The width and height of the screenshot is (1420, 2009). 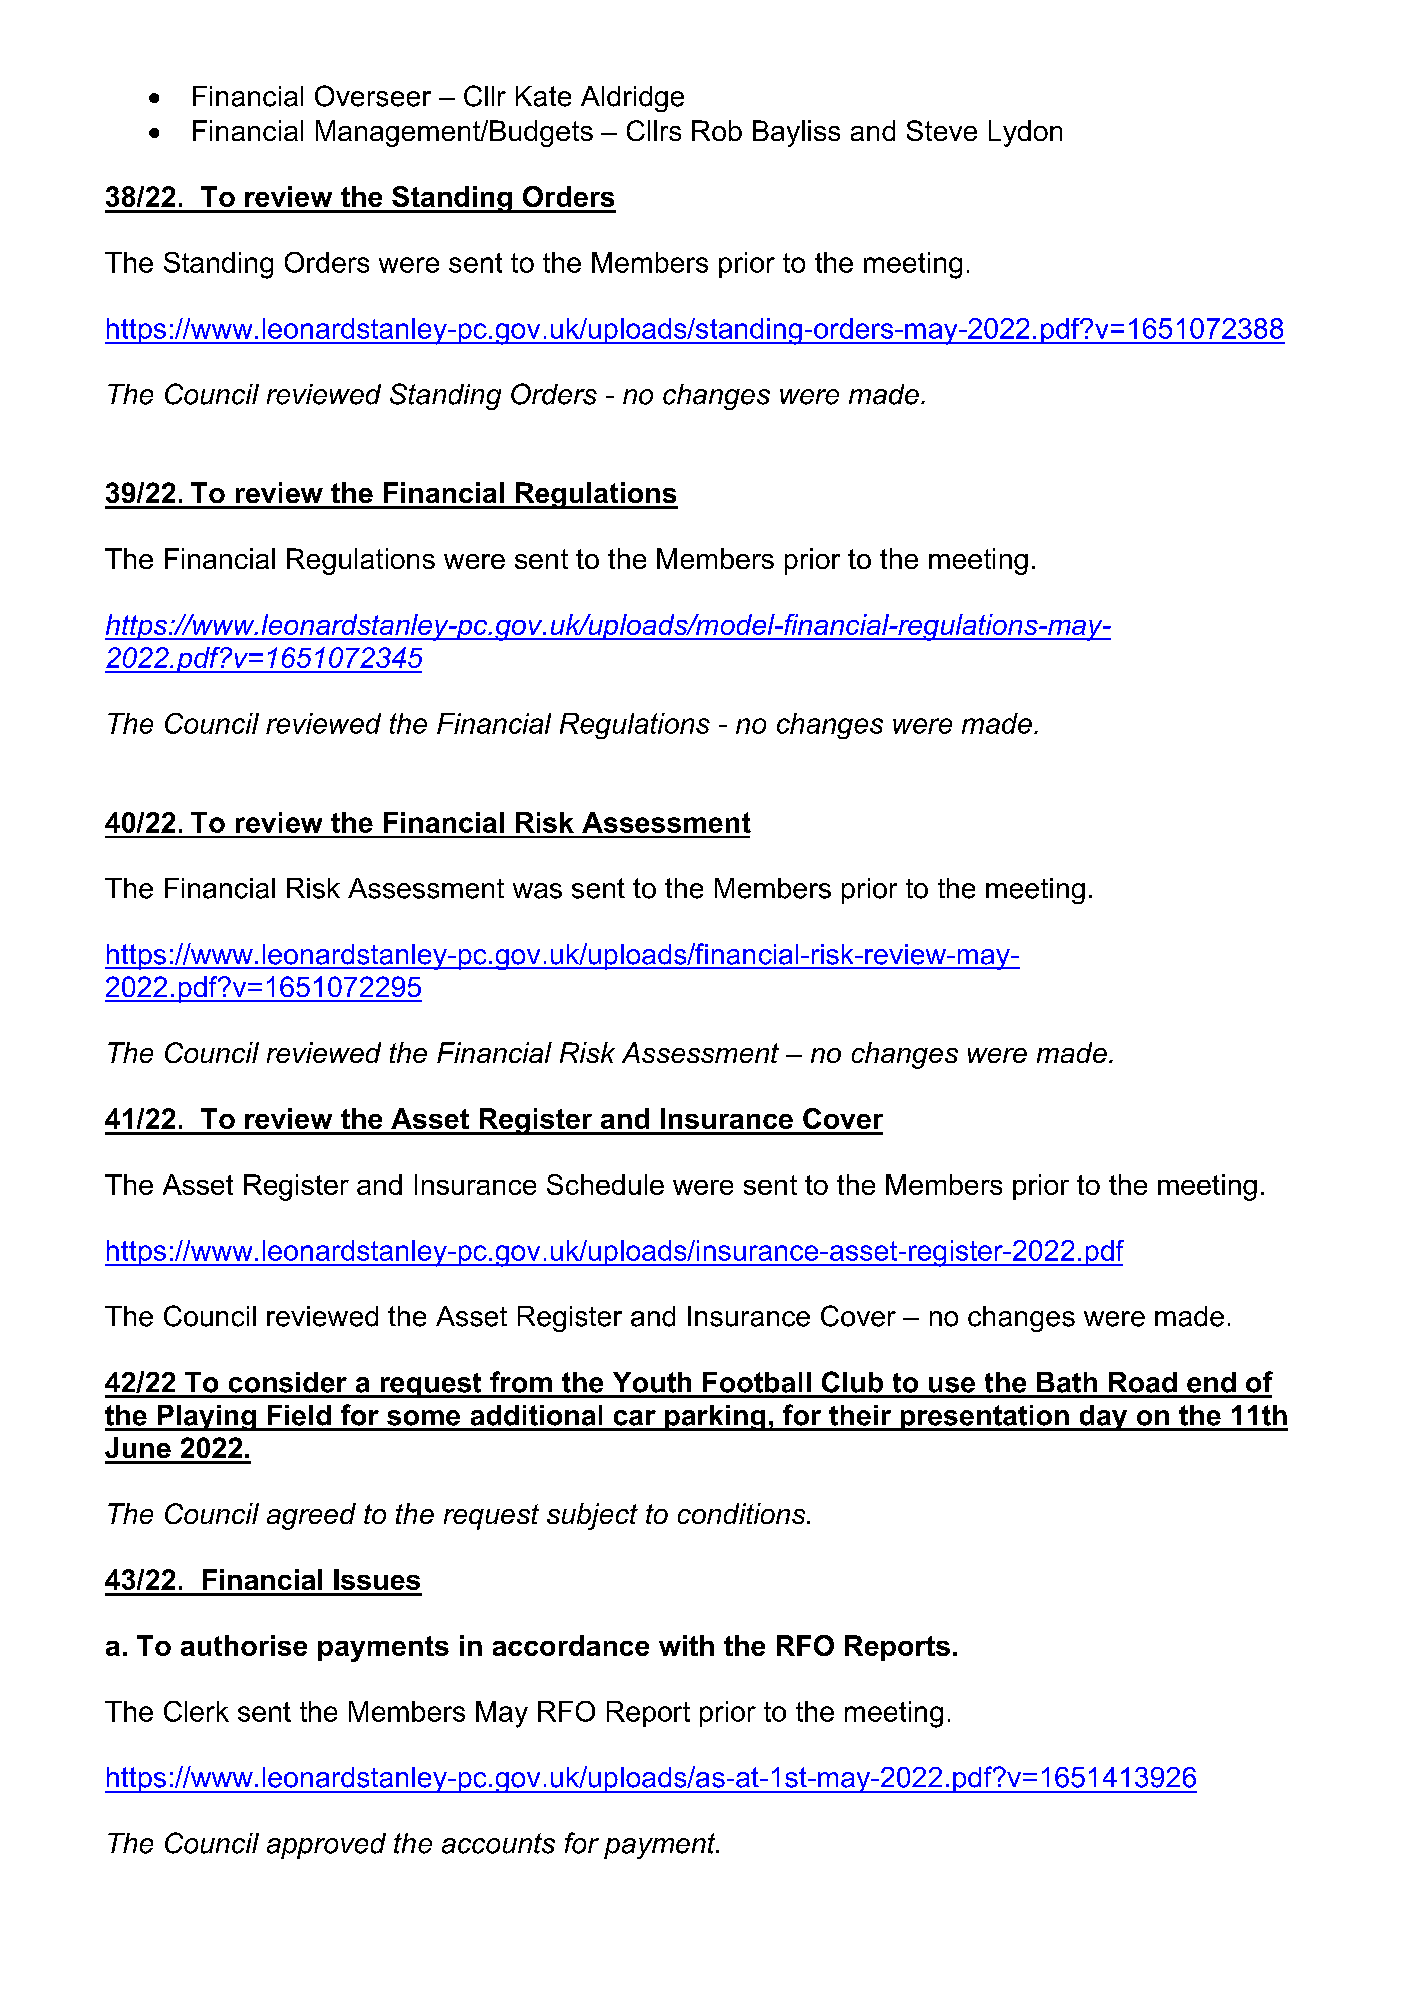 What do you see at coordinates (686, 1645) in the screenshot?
I see `with` at bounding box center [686, 1645].
